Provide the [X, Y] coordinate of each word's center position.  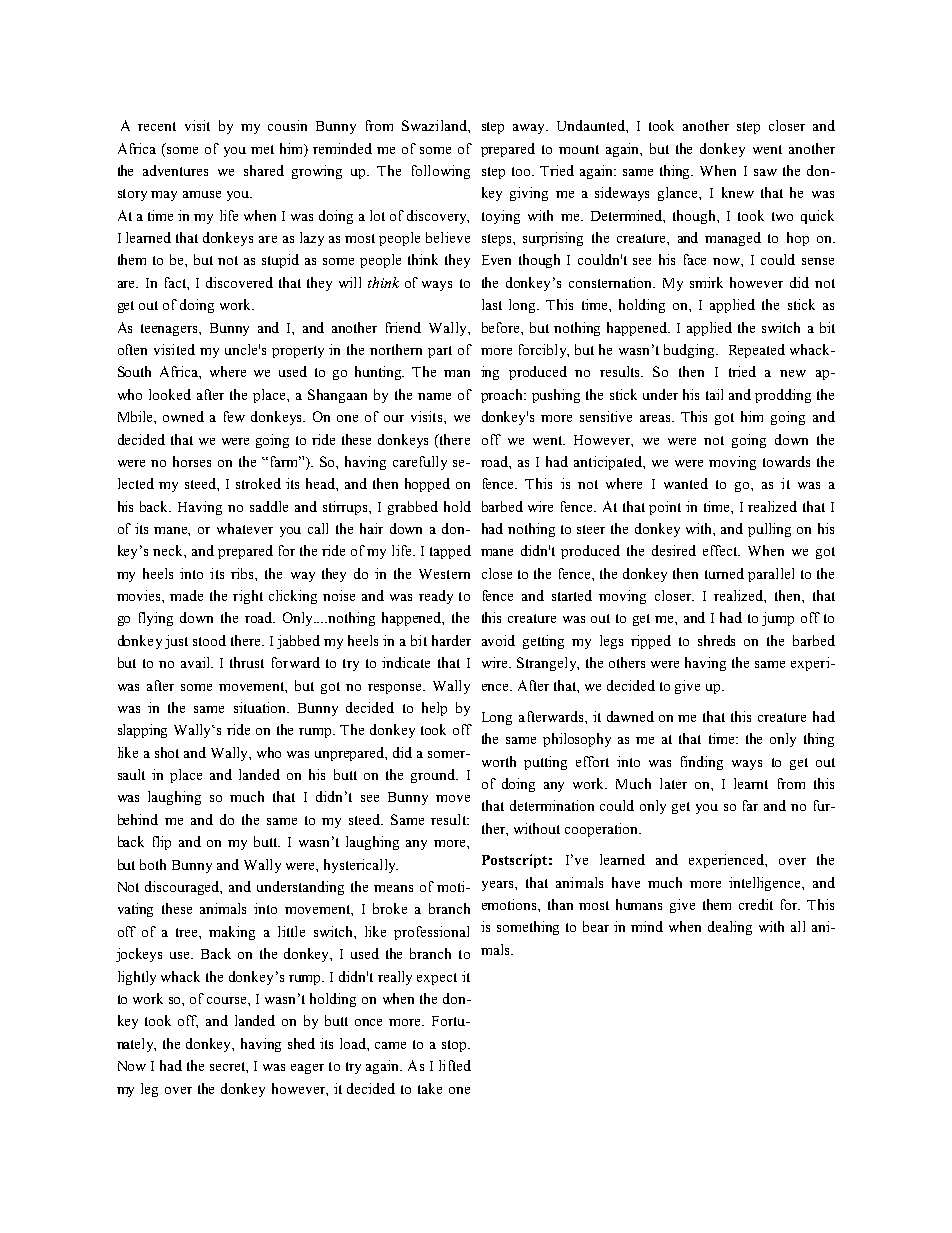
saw [765, 172]
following [441, 172]
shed [301, 1043]
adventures [175, 170]
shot [167, 752]
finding [702, 763]
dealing [730, 928]
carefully [420, 463]
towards [786, 461]
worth [499, 761]
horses [192, 461]
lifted [455, 1065]
